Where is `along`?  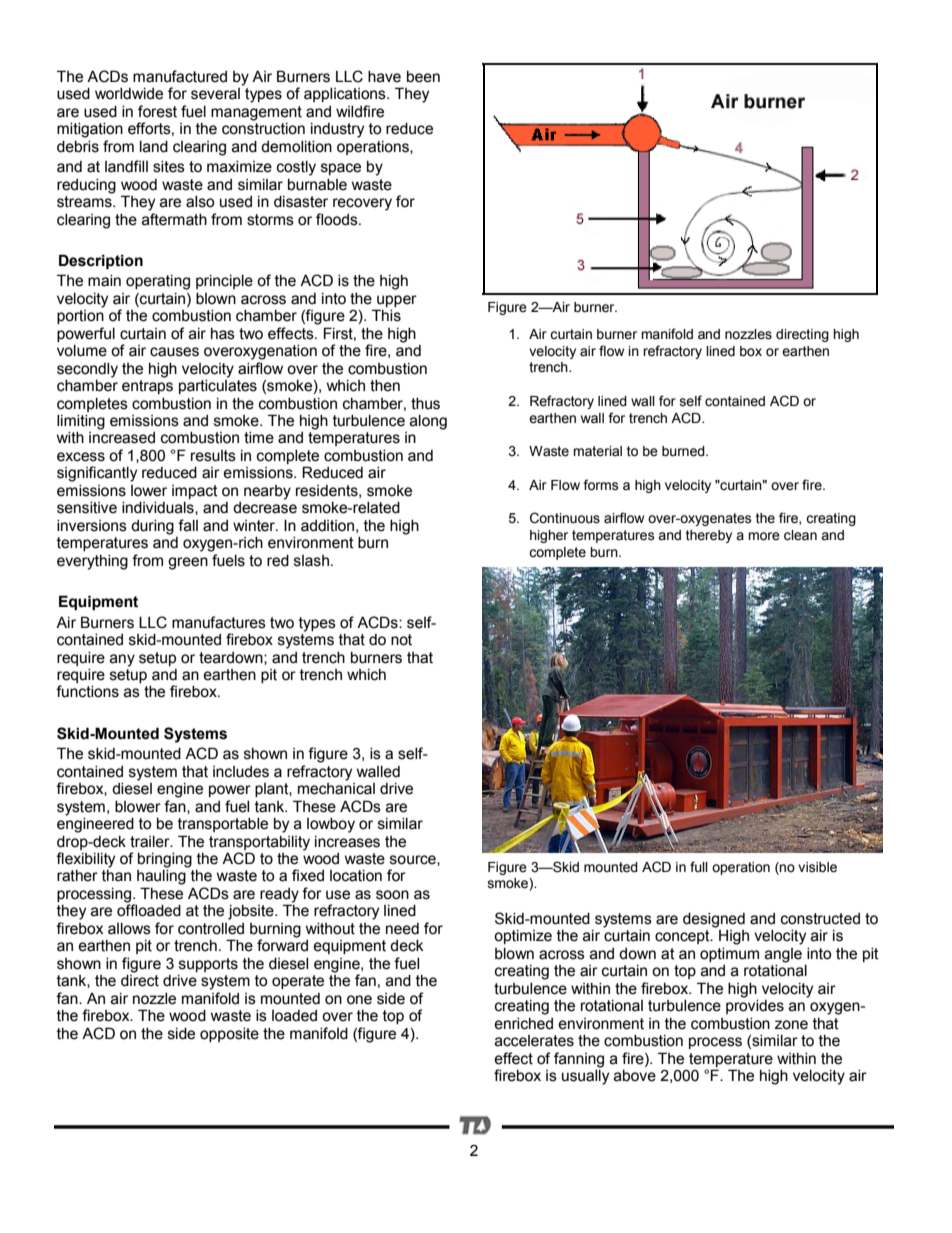 along is located at coordinates (428, 422).
